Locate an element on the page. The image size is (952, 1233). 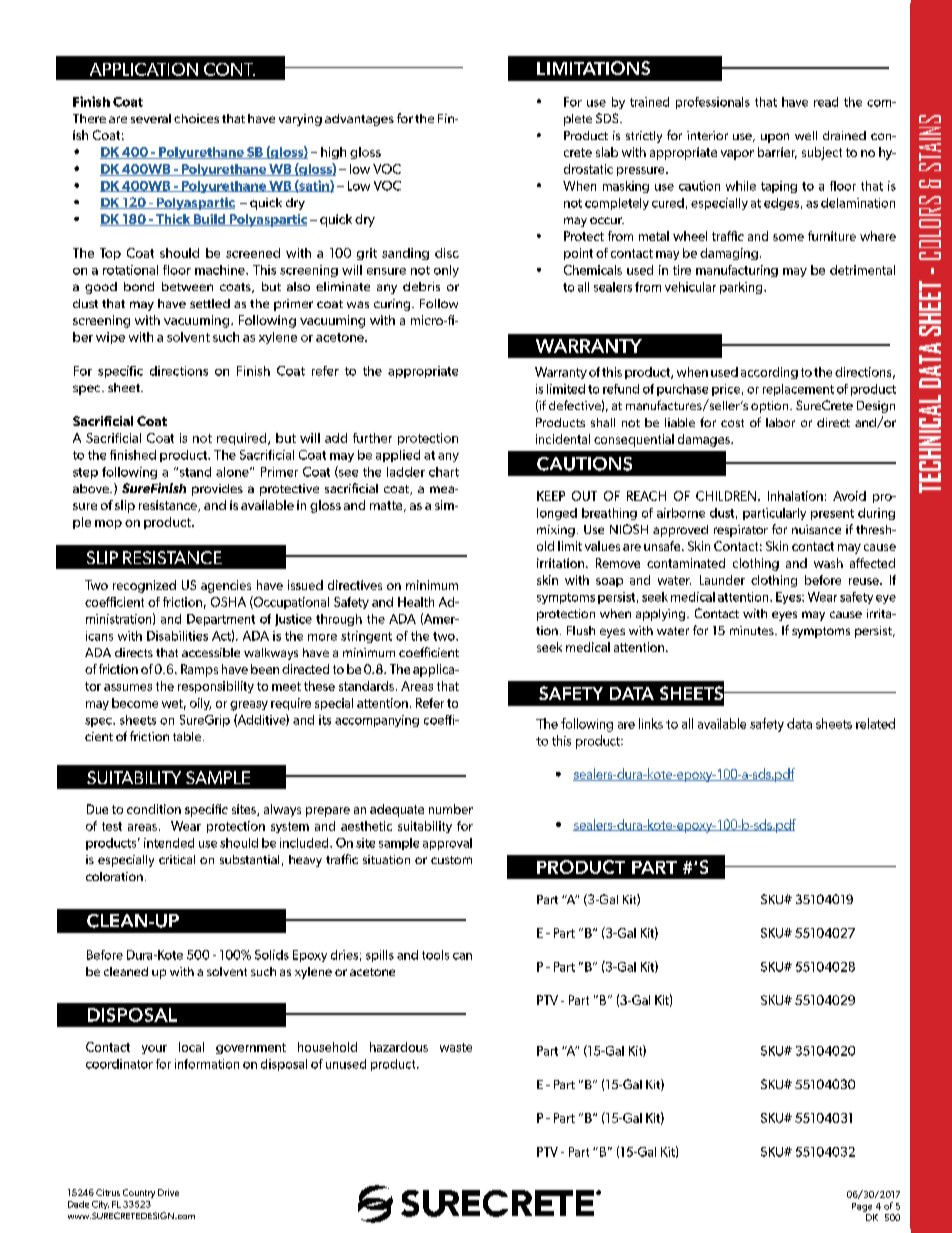
Page is located at coordinates (862, 1207).
